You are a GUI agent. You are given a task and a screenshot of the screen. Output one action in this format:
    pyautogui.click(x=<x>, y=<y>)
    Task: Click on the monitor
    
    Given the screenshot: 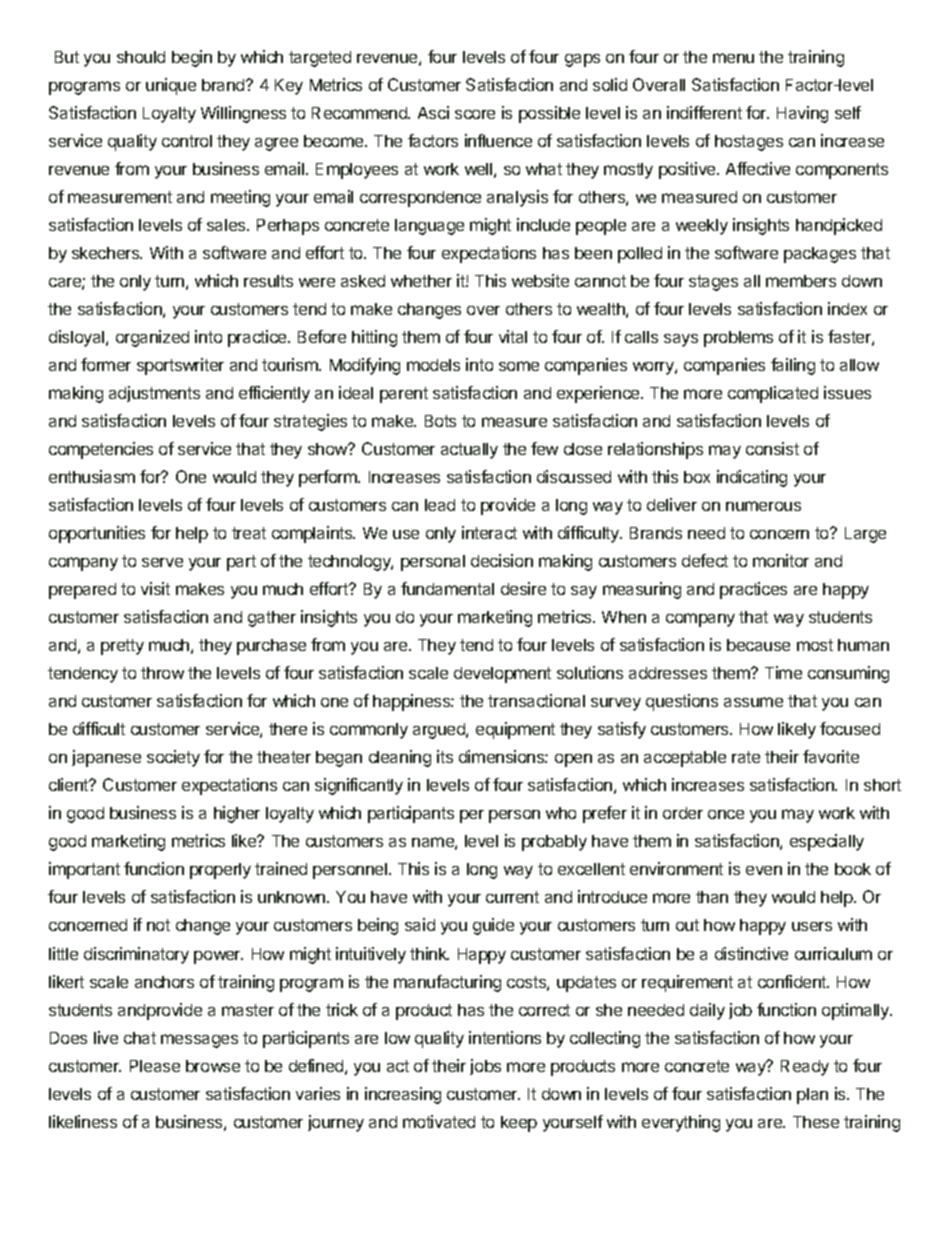 What is the action you would take?
    pyautogui.click(x=781, y=560)
